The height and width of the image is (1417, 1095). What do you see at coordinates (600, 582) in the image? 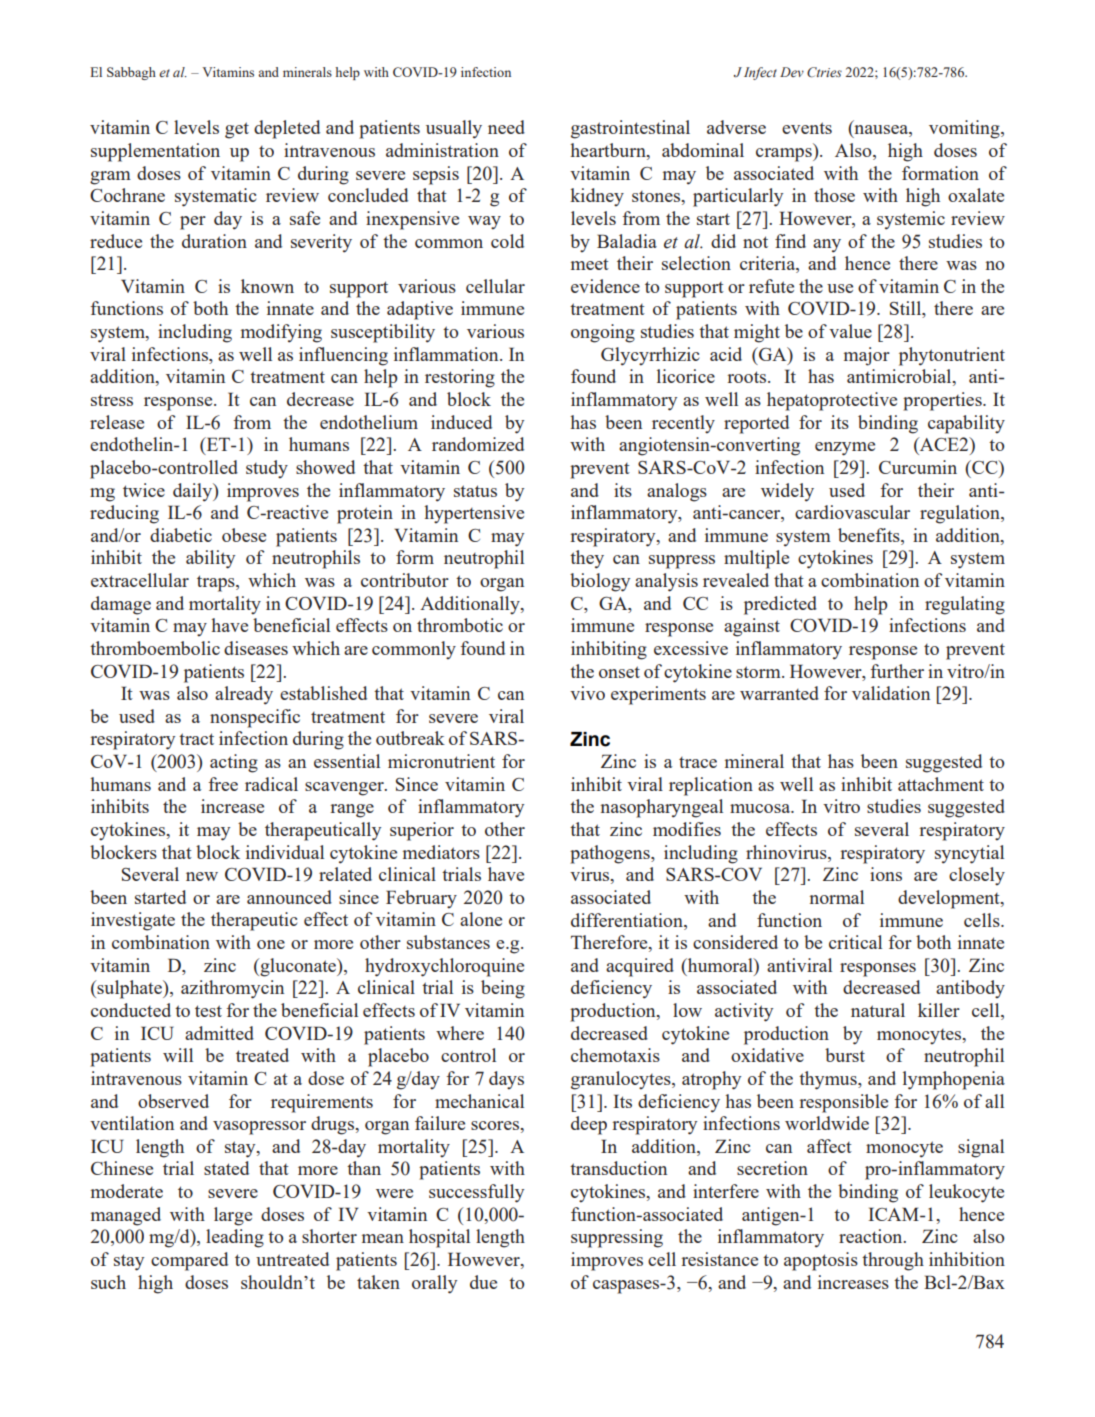
I see `biology` at bounding box center [600, 582].
